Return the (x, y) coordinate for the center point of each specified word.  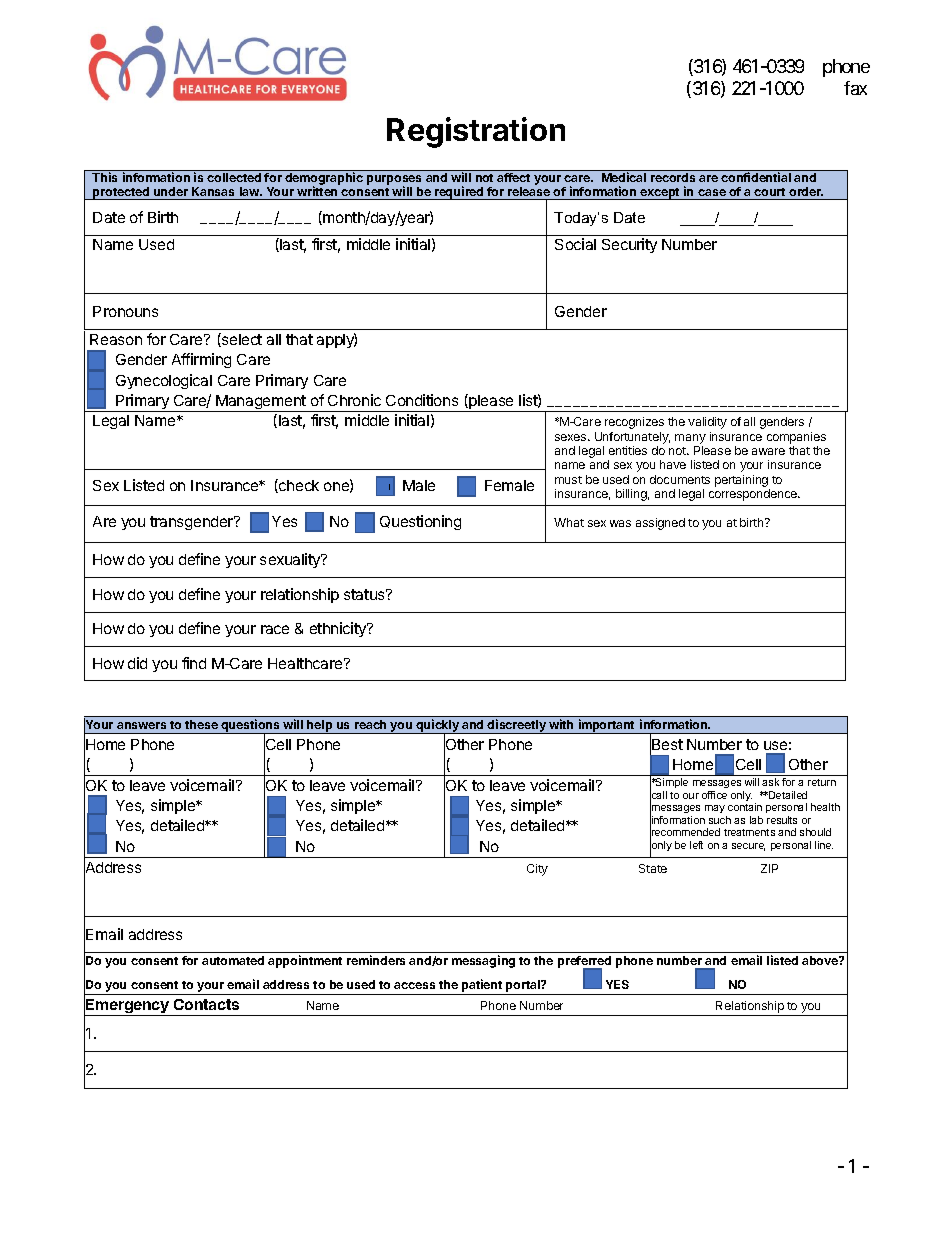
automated (233, 960)
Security (629, 245)
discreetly (517, 726)
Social (575, 244)
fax (855, 88)
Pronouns (125, 311)
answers (141, 725)
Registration (476, 132)
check (298, 486)
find (194, 663)
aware (768, 451)
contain (745, 807)
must (568, 480)
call (658, 795)
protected (121, 193)
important (606, 726)
